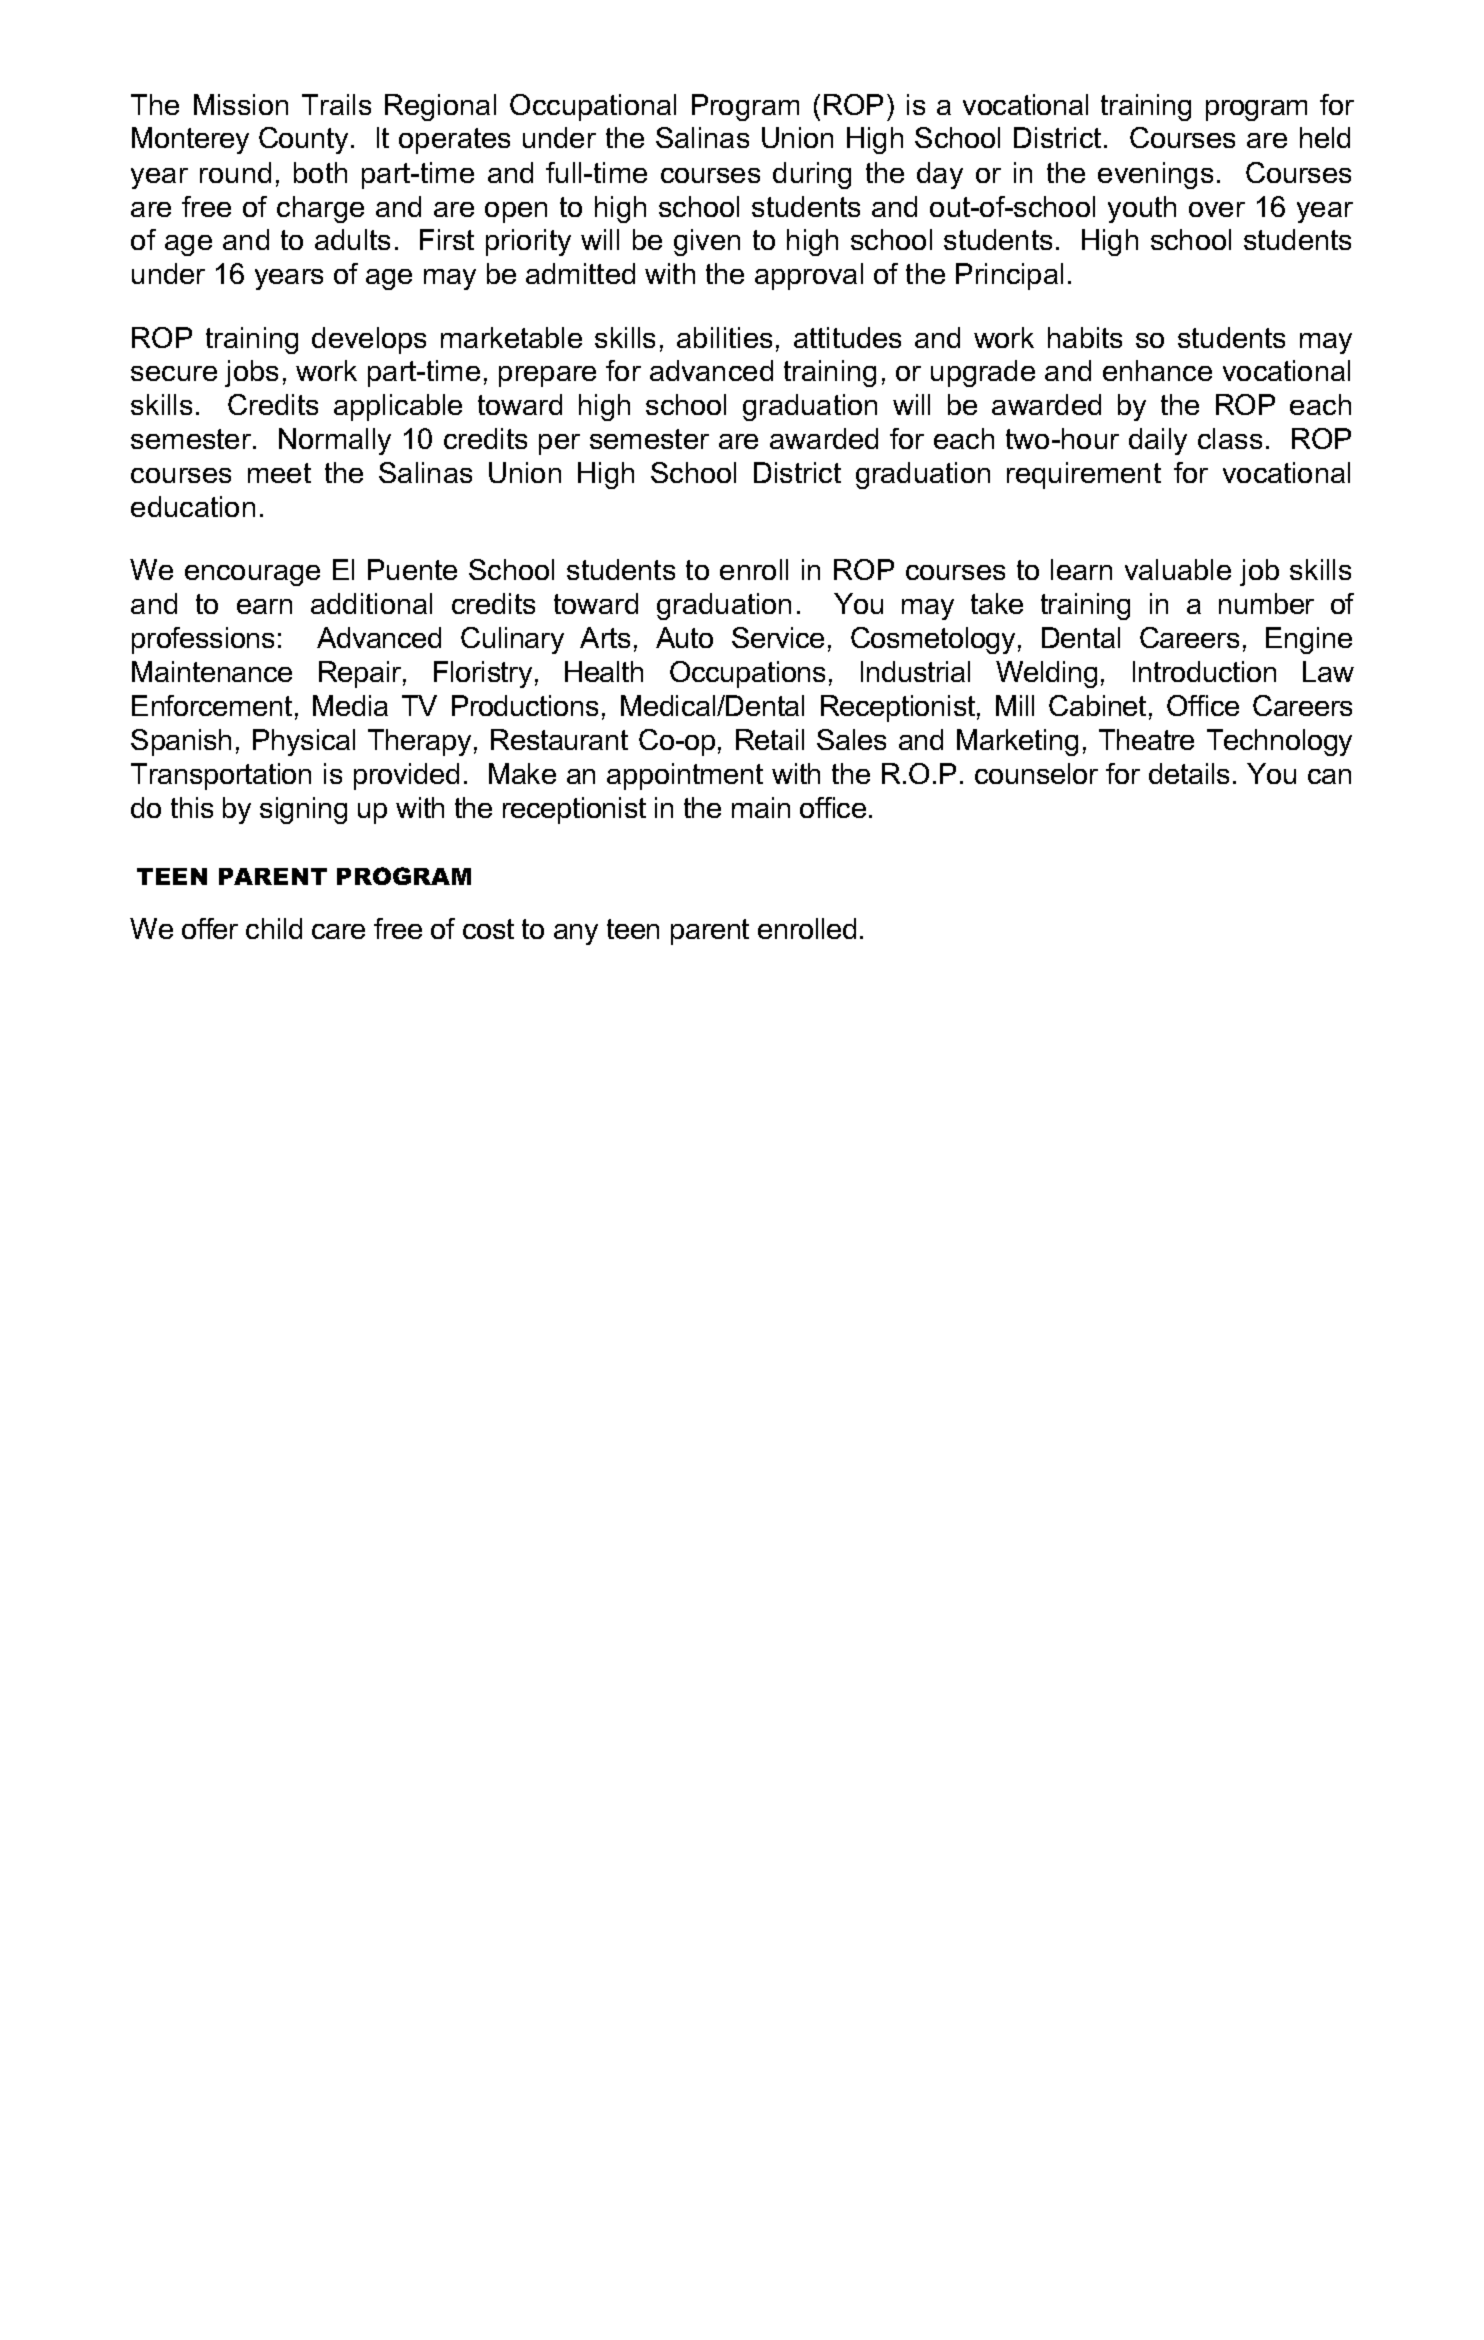 The height and width of the image is (2340, 1484). What do you see at coordinates (812, 175) in the image?
I see `during` at bounding box center [812, 175].
